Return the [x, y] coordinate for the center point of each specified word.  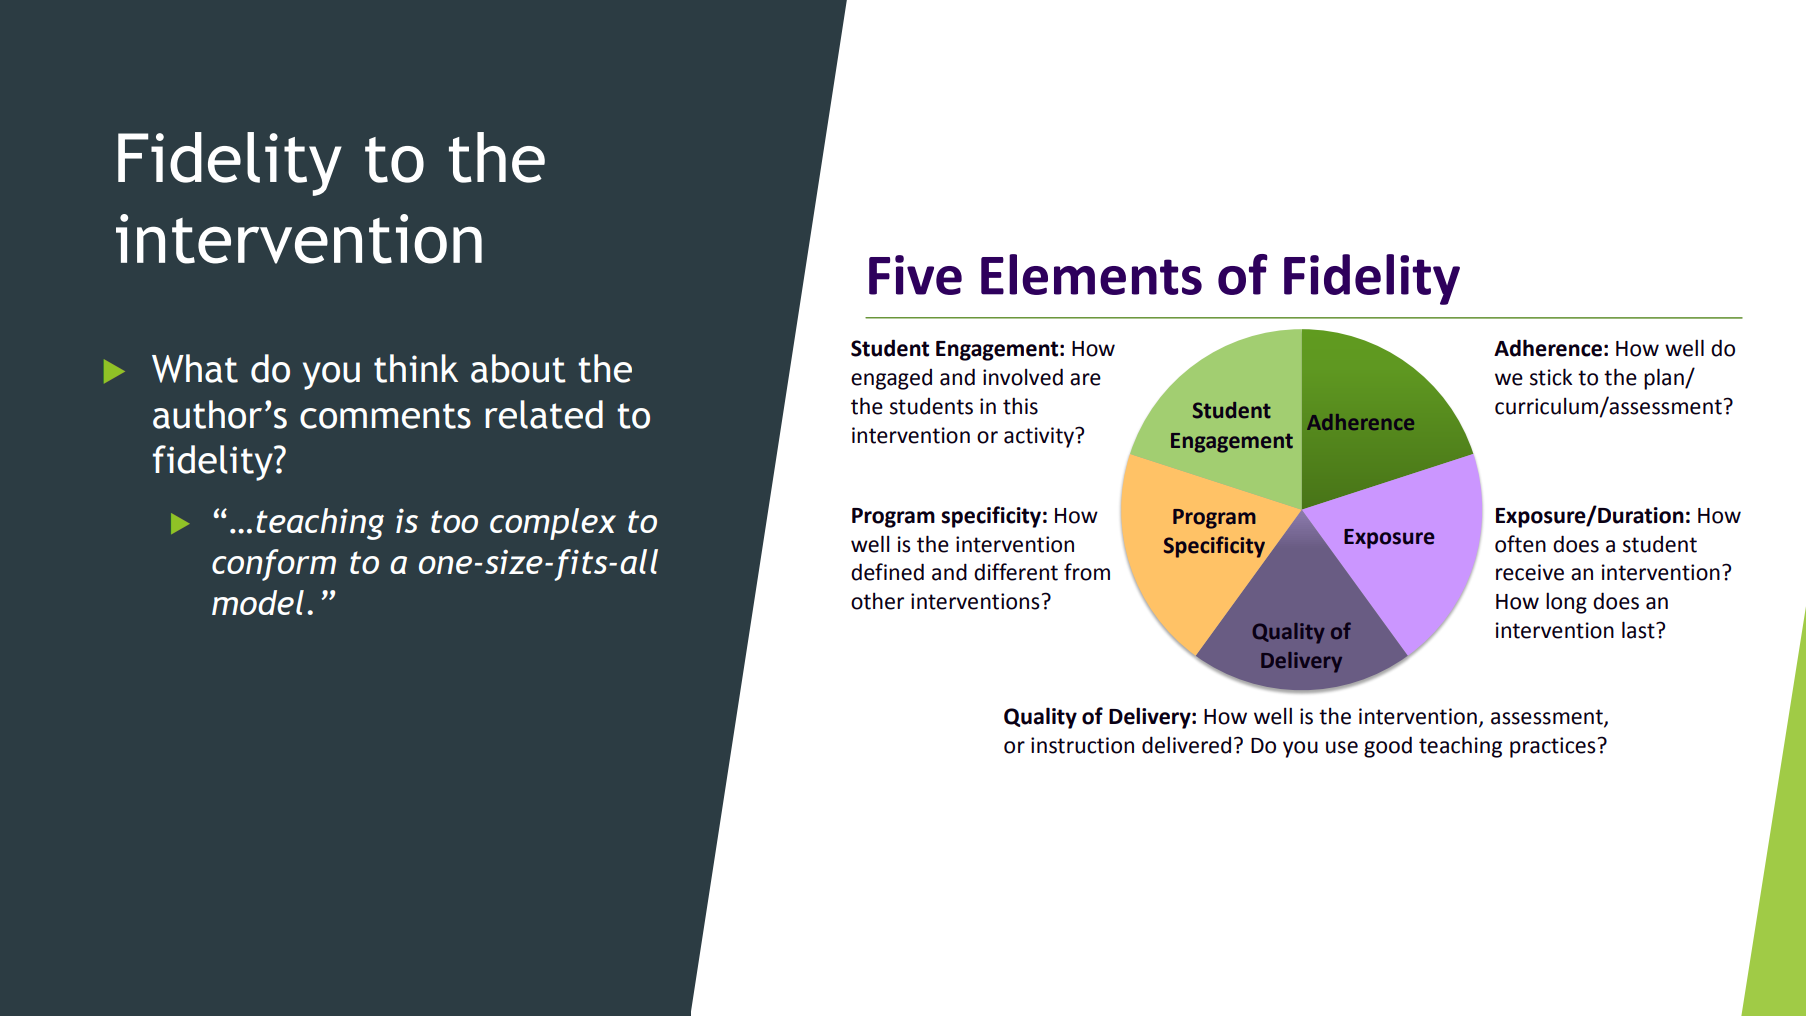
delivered [1186, 745]
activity [1040, 437]
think [416, 368]
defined [887, 572]
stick [1551, 377]
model [258, 602]
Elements [1091, 274]
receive [1530, 572]
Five [915, 275]
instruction [1082, 745]
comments [385, 416]
